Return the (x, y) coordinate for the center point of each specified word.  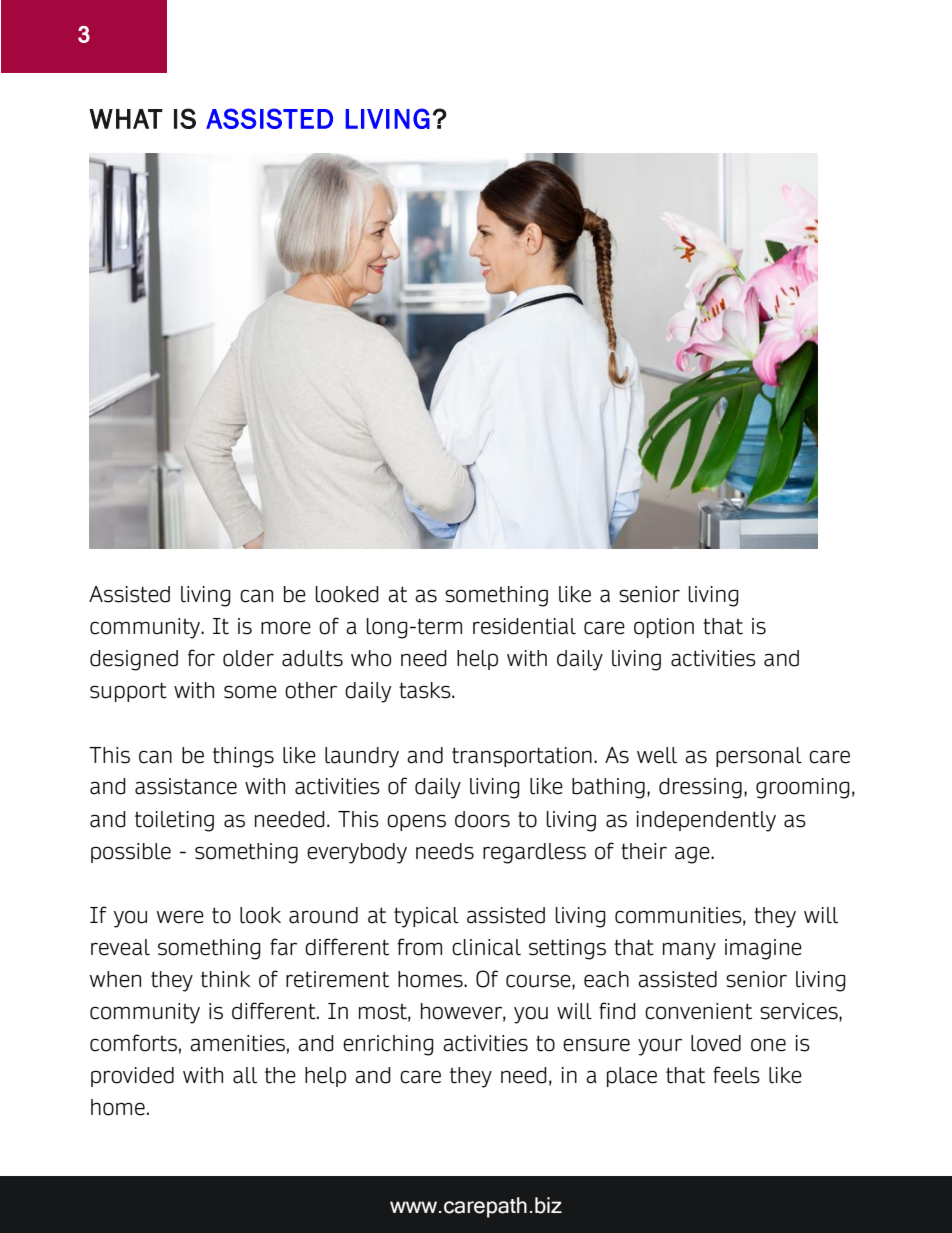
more (286, 628)
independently (706, 821)
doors (482, 819)
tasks (426, 690)
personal (759, 757)
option (664, 628)
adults (312, 658)
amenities (237, 1043)
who (371, 658)
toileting (174, 821)
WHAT (125, 119)
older (248, 658)
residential (524, 626)
